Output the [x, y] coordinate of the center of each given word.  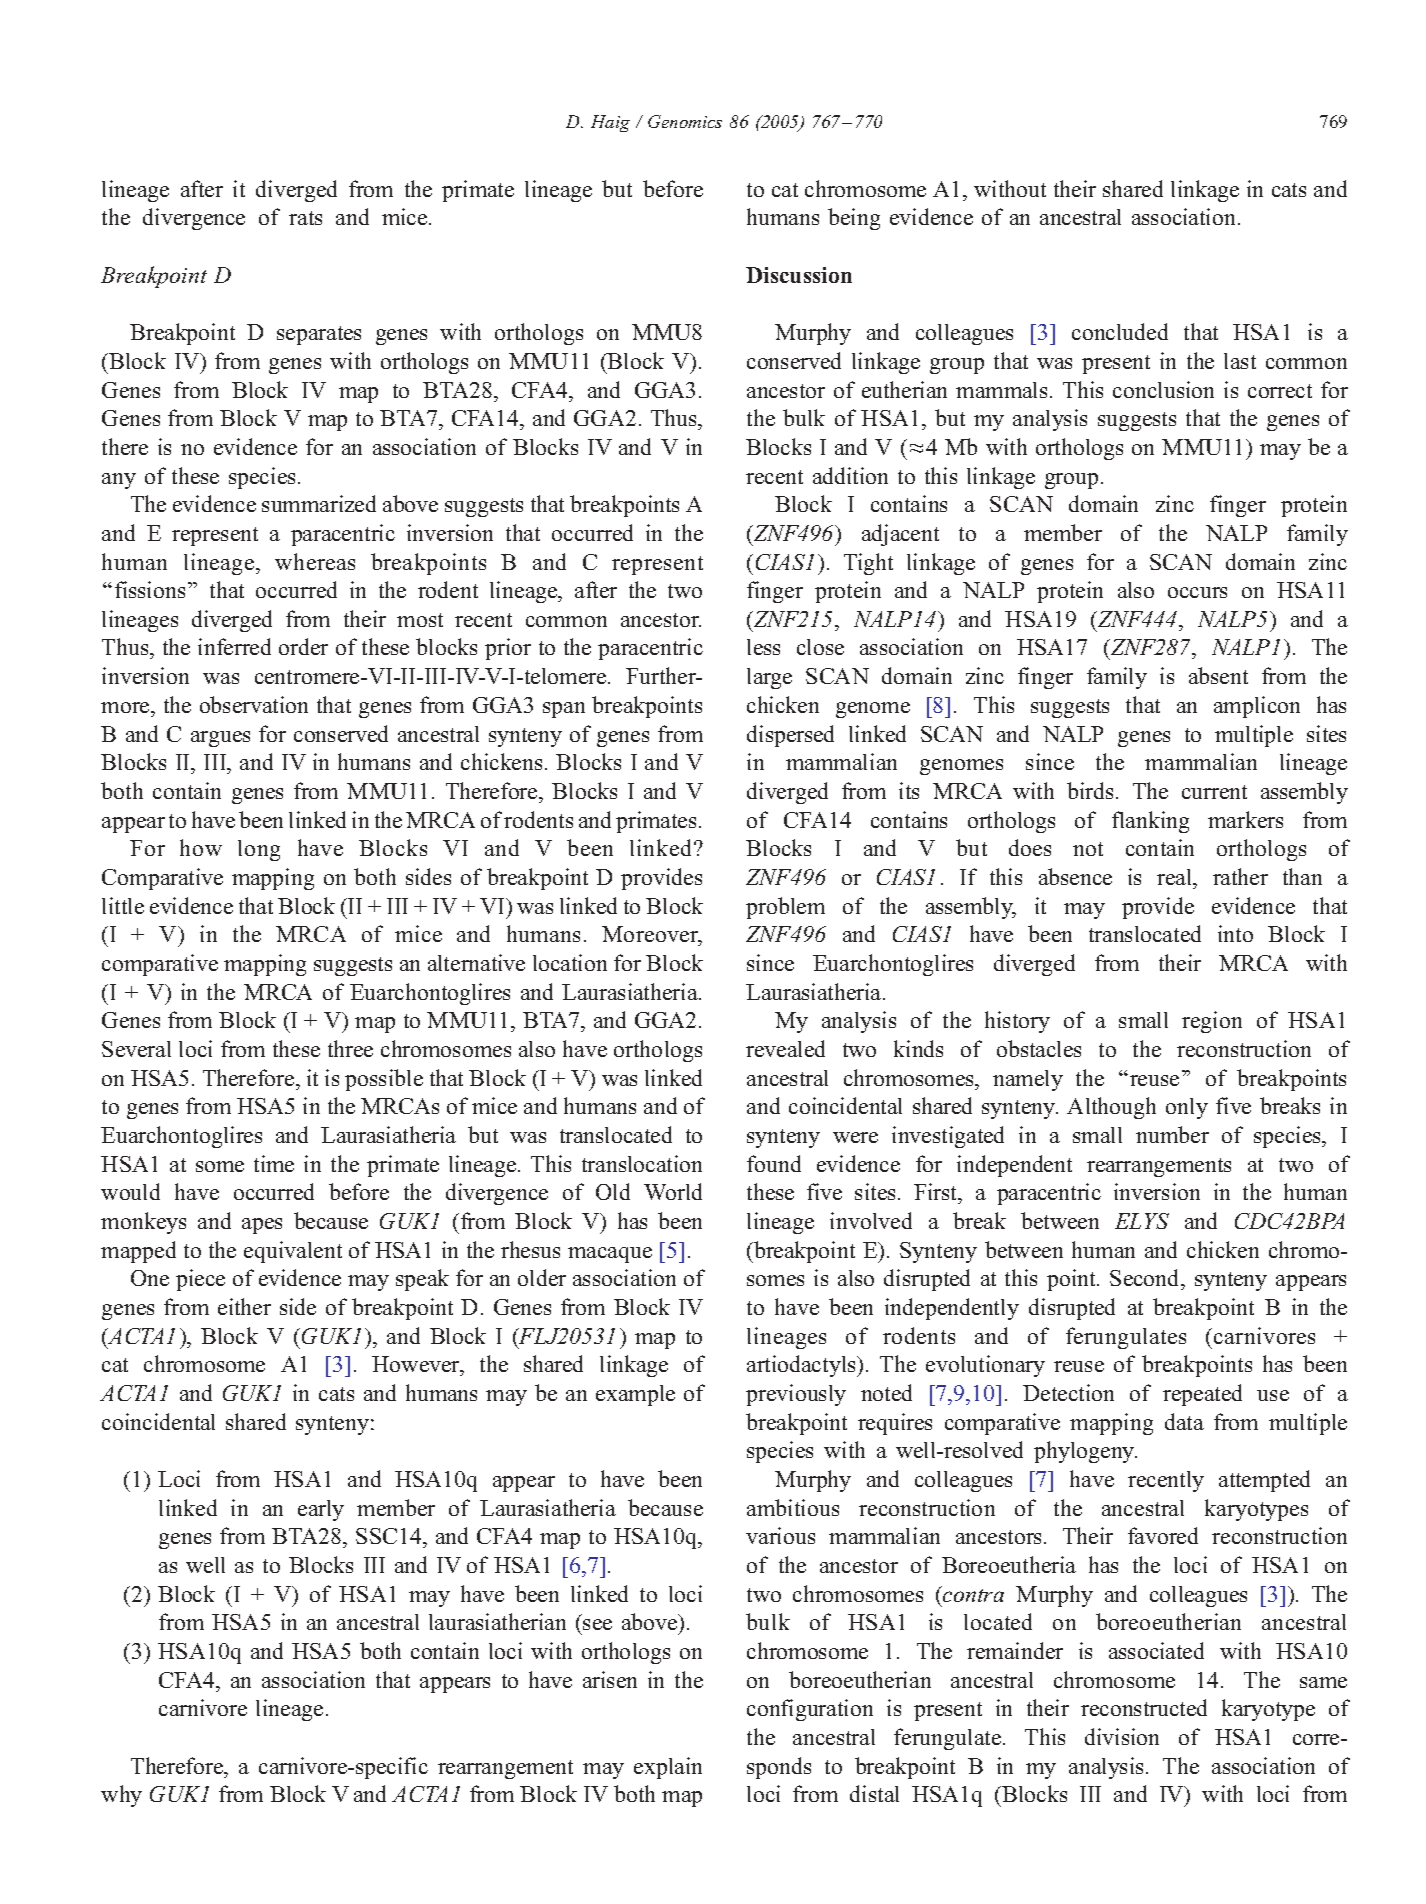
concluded [1120, 331]
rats [305, 218]
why [121, 1796]
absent [1218, 675]
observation [254, 704]
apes [262, 1226]
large [769, 678]
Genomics [685, 121]
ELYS [1142, 1221]
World [673, 1191]
